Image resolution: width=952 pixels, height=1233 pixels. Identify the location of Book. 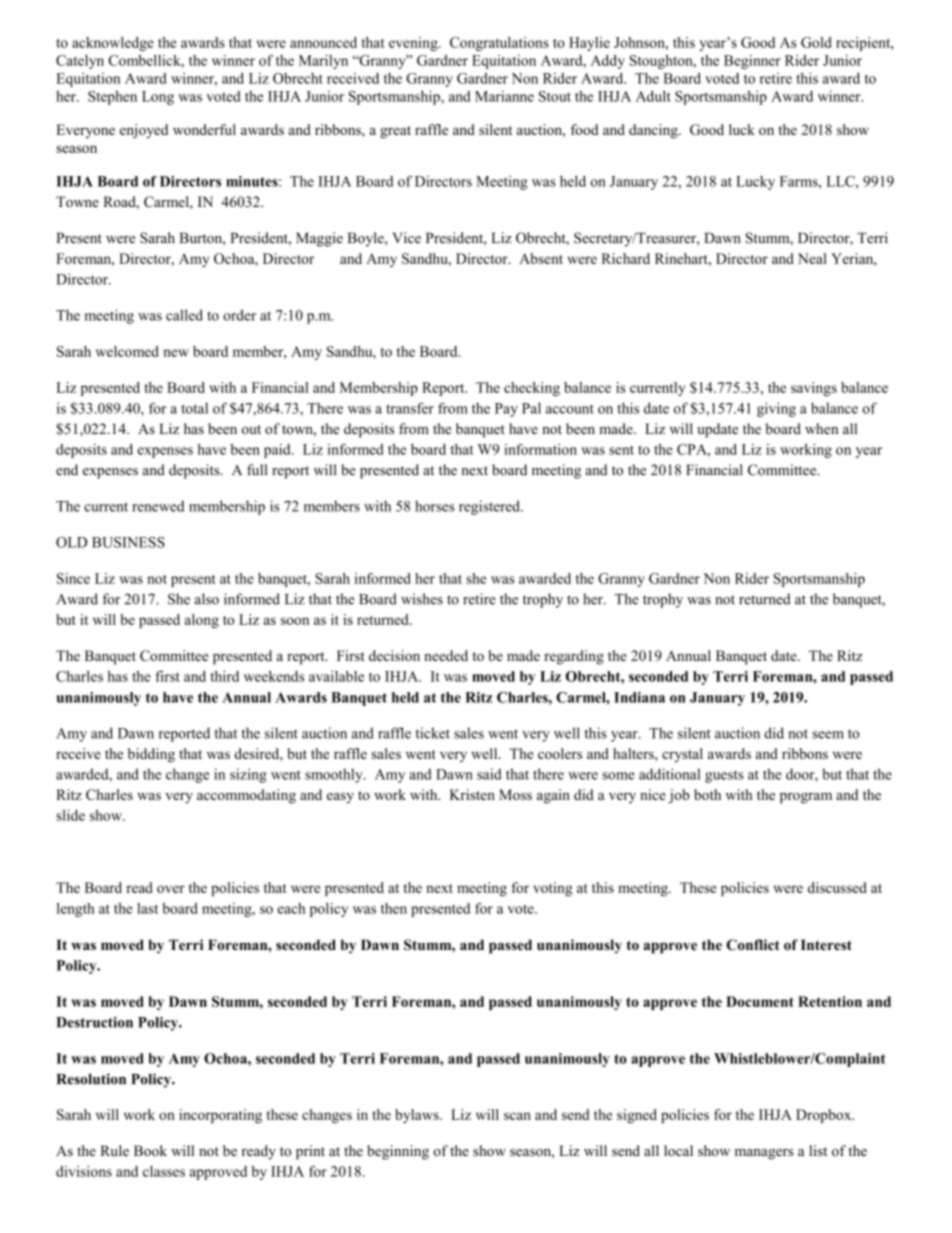
(150, 1151).
